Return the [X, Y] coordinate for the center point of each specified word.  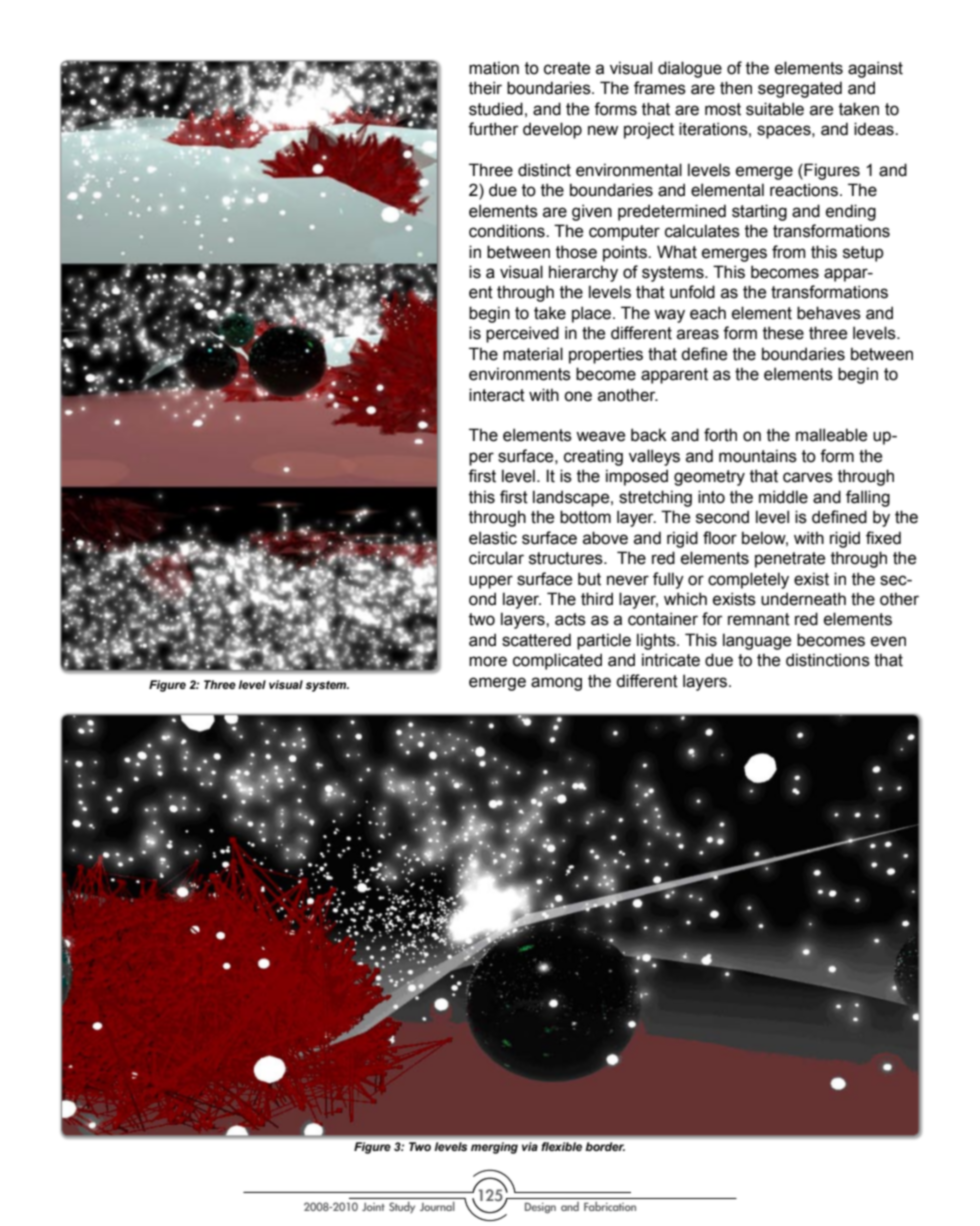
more [488, 661]
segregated [800, 89]
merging [494, 1148]
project [649, 130]
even [888, 641]
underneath [803, 599]
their [485, 88]
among [556, 684]
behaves [829, 313]
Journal [437, 1206]
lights [657, 641]
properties [606, 355]
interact [497, 395]
